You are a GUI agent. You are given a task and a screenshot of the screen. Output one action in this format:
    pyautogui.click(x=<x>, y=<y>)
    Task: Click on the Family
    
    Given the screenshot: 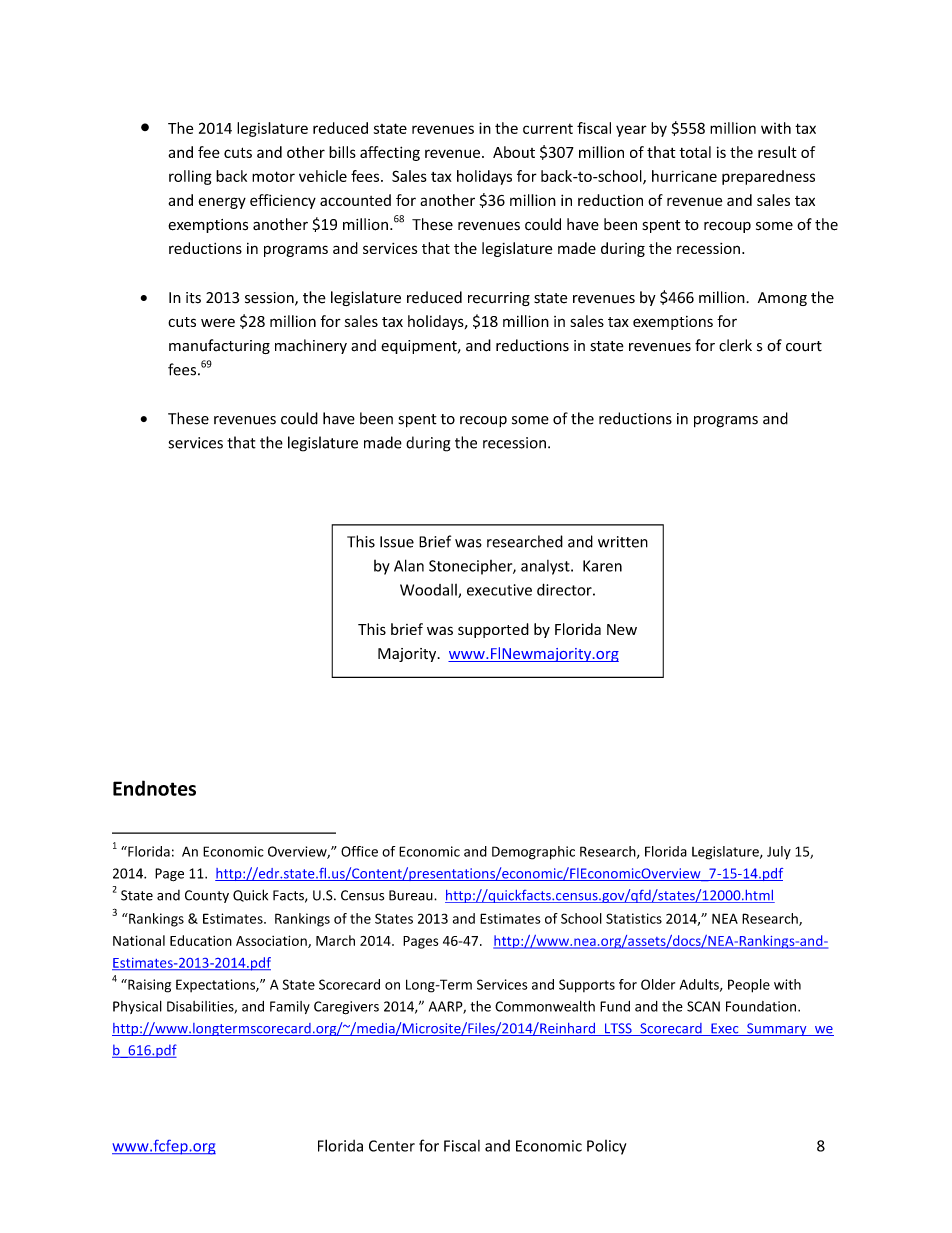 What is the action you would take?
    pyautogui.click(x=290, y=1007)
